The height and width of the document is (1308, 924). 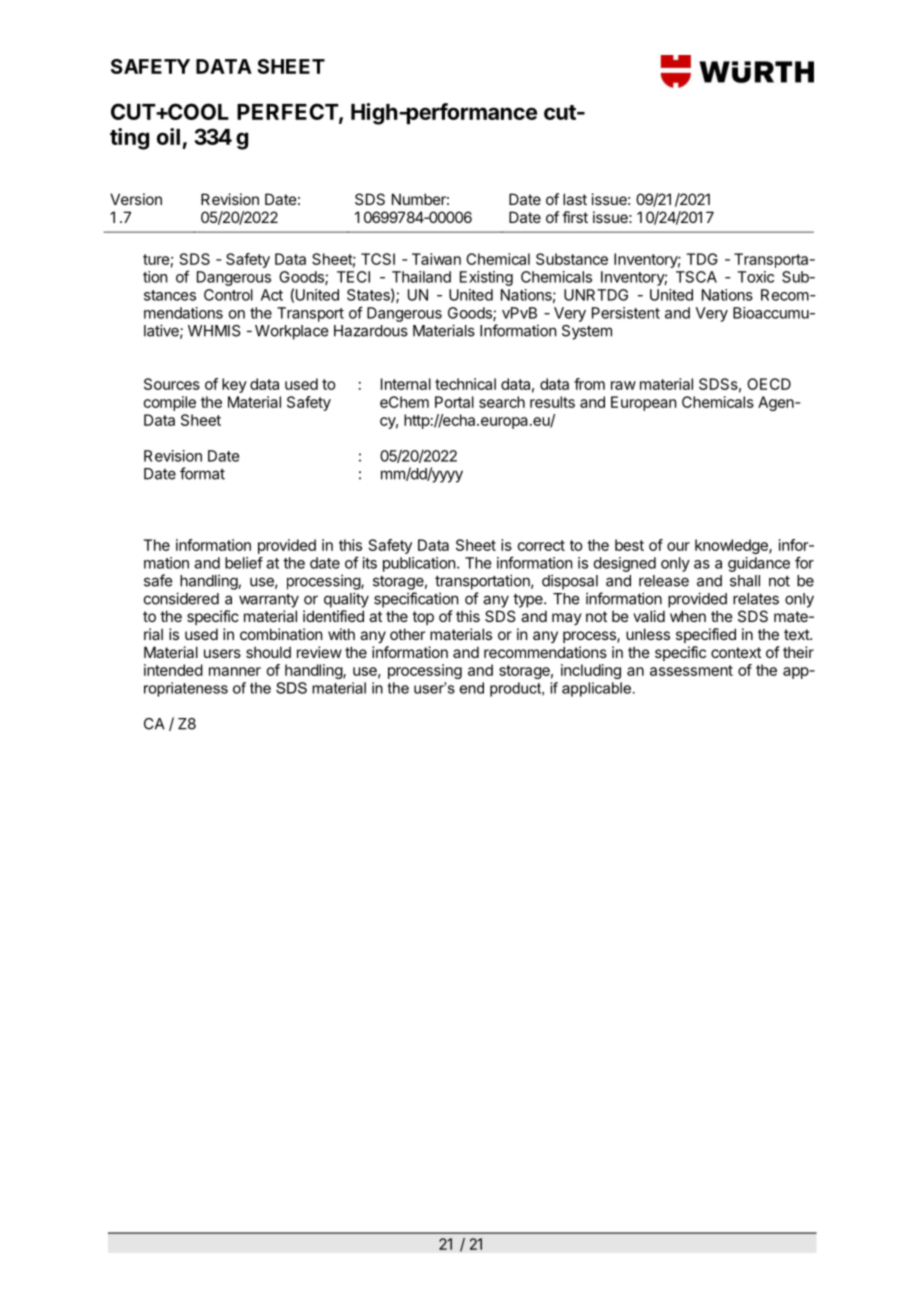 I want to click on first, so click(x=575, y=217).
